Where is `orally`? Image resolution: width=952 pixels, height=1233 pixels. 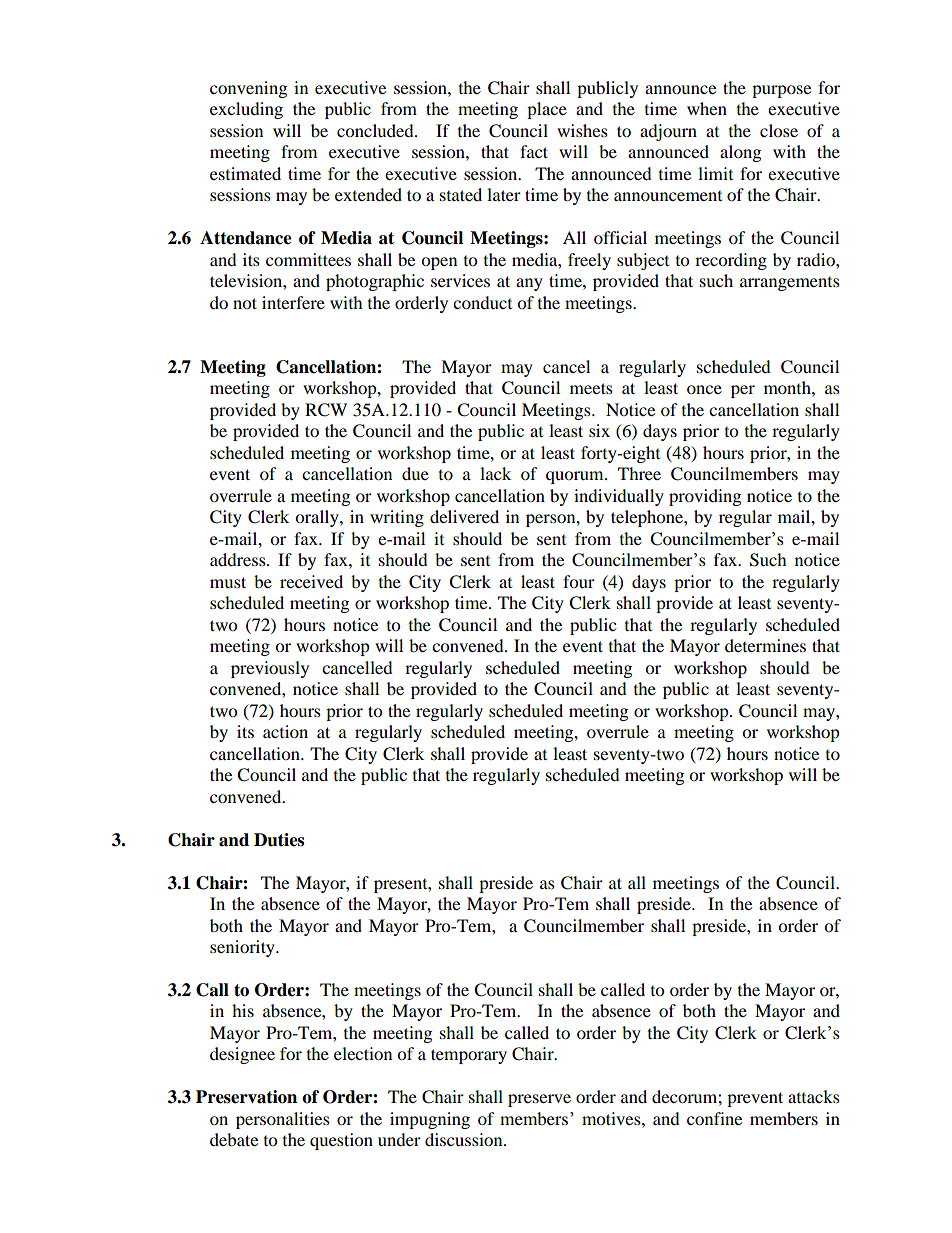
orally is located at coordinates (318, 518).
